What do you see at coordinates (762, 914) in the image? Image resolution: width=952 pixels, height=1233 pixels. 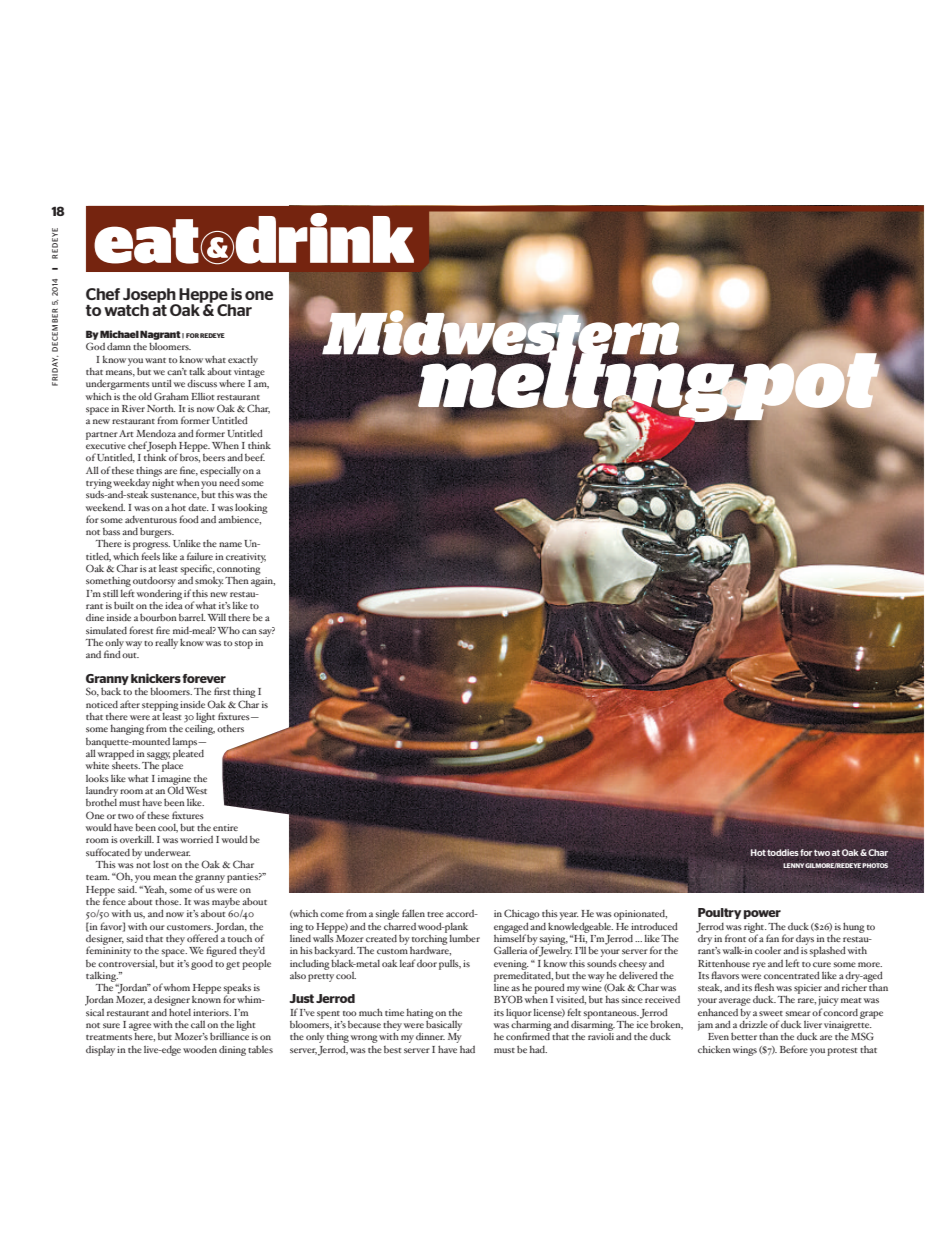 I see `power` at bounding box center [762, 914].
